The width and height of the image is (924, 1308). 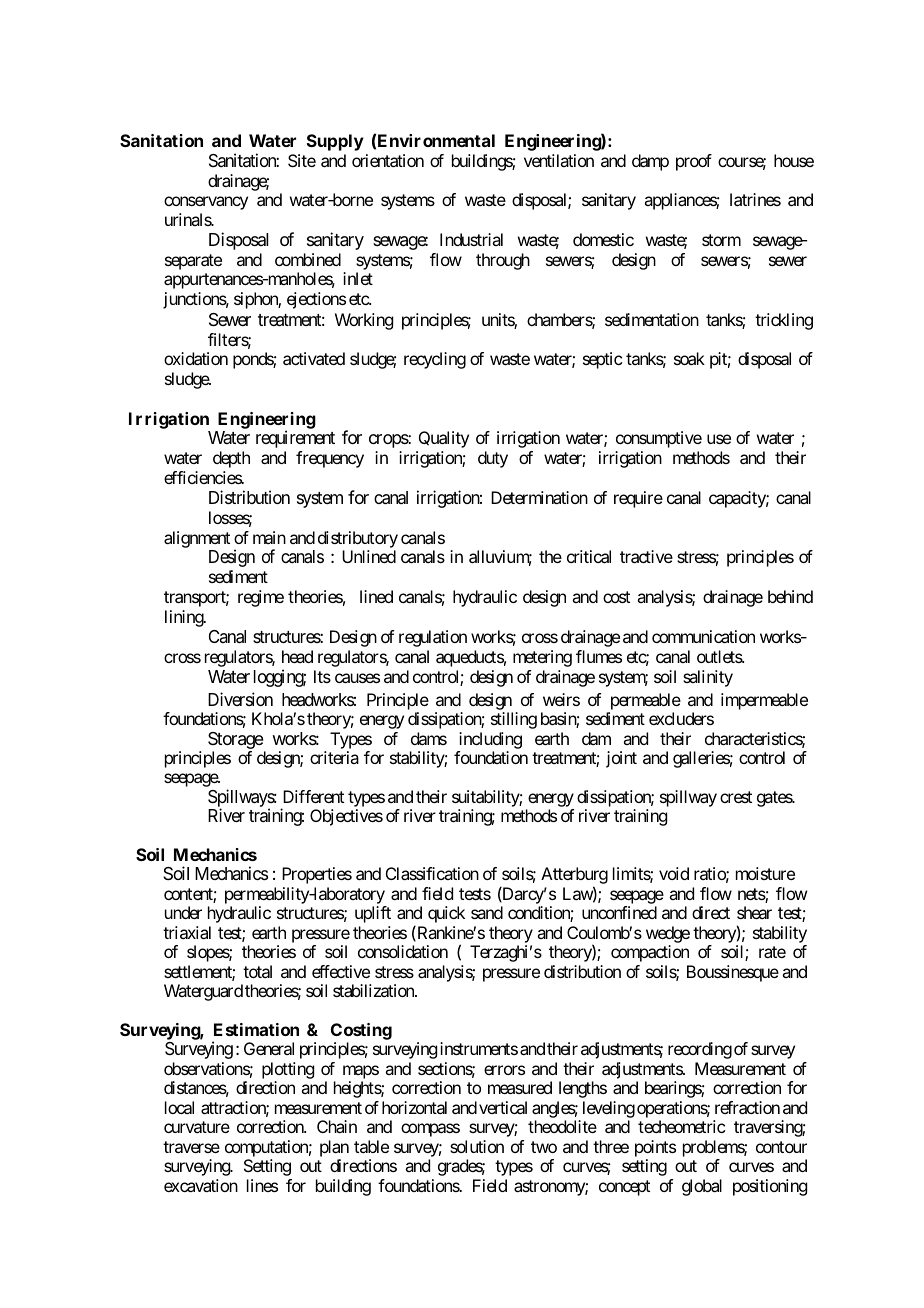 I want to click on Industrial, so click(x=471, y=239).
